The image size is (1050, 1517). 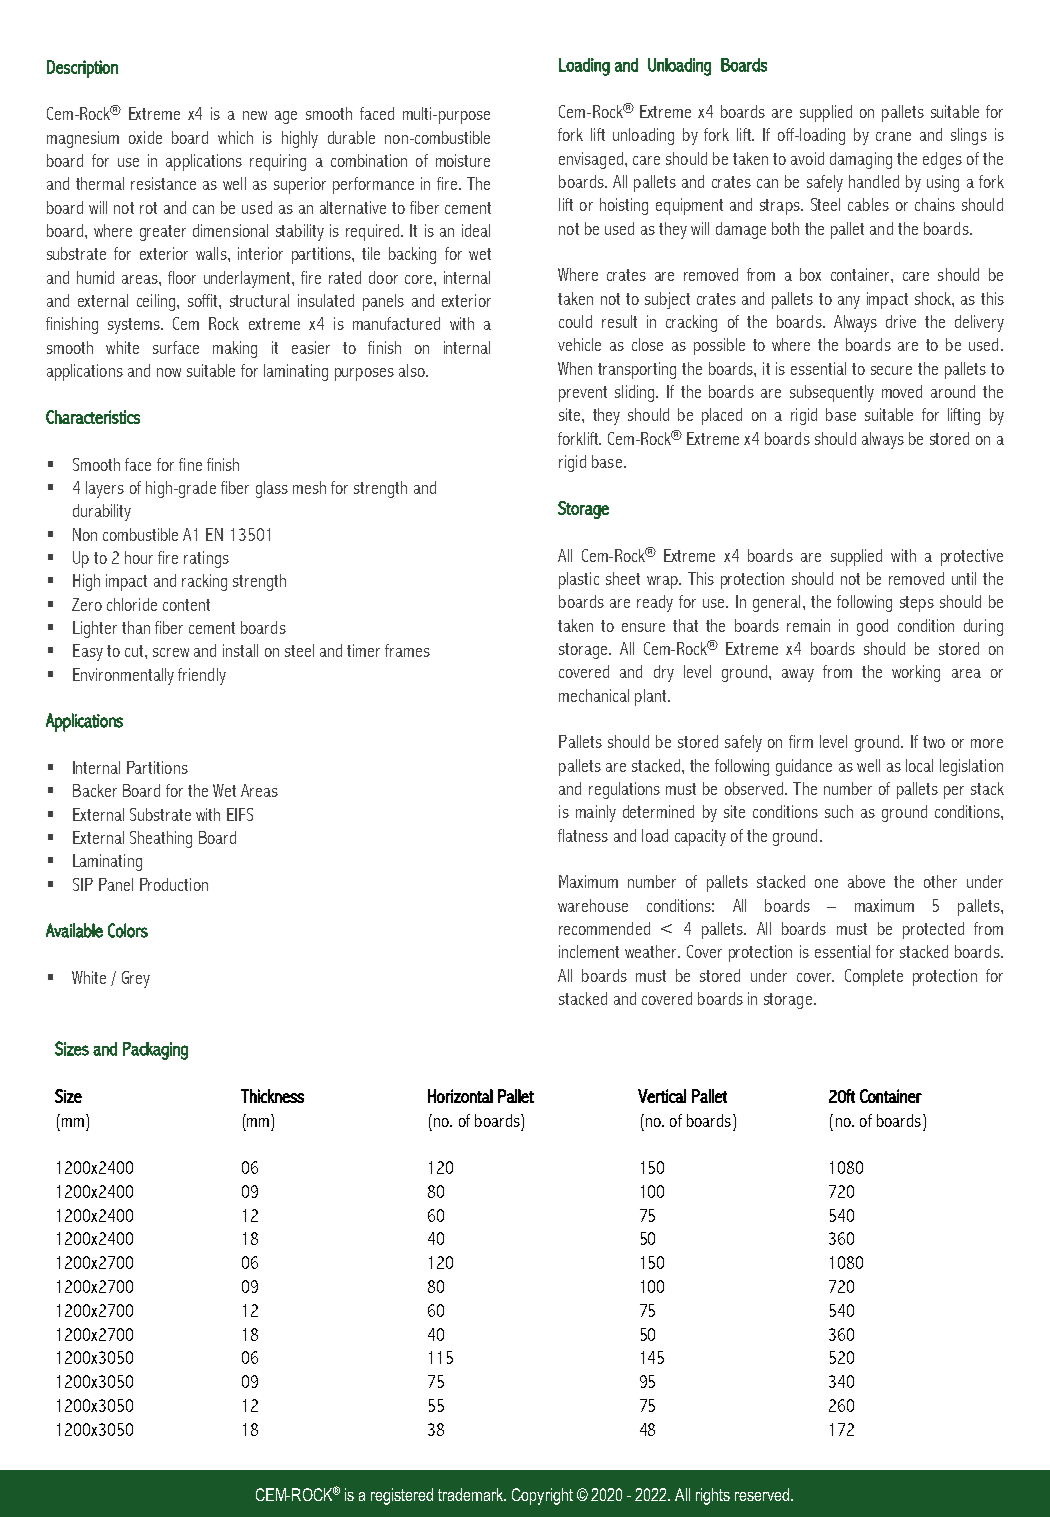 What do you see at coordinates (460, 1096) in the screenshot?
I see `Horizontal` at bounding box center [460, 1096].
